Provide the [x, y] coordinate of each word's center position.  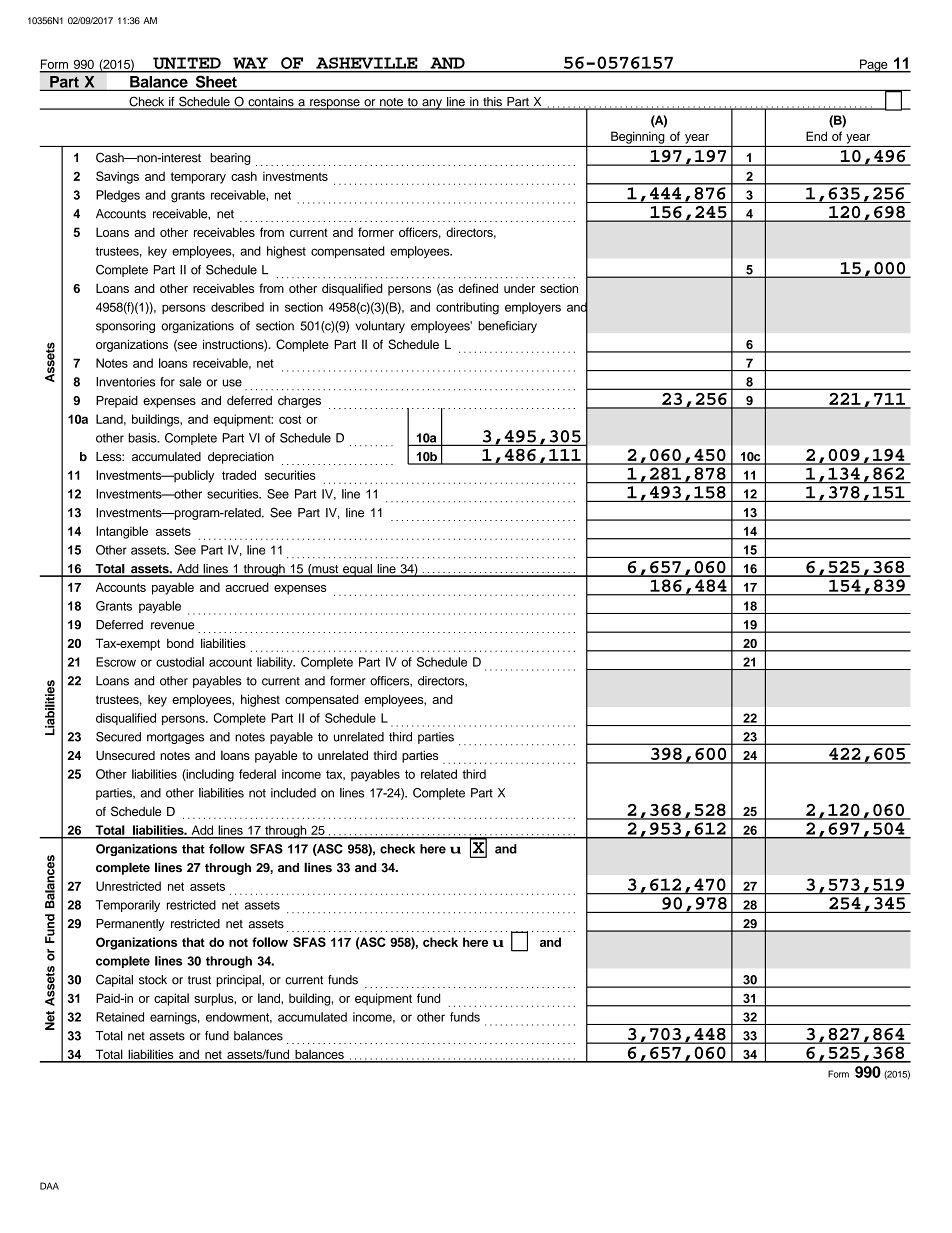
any [432, 104]
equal [358, 570]
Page [874, 66]
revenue [173, 626]
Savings [117, 177]
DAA [49, 1186]
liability [276, 663]
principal [239, 981]
